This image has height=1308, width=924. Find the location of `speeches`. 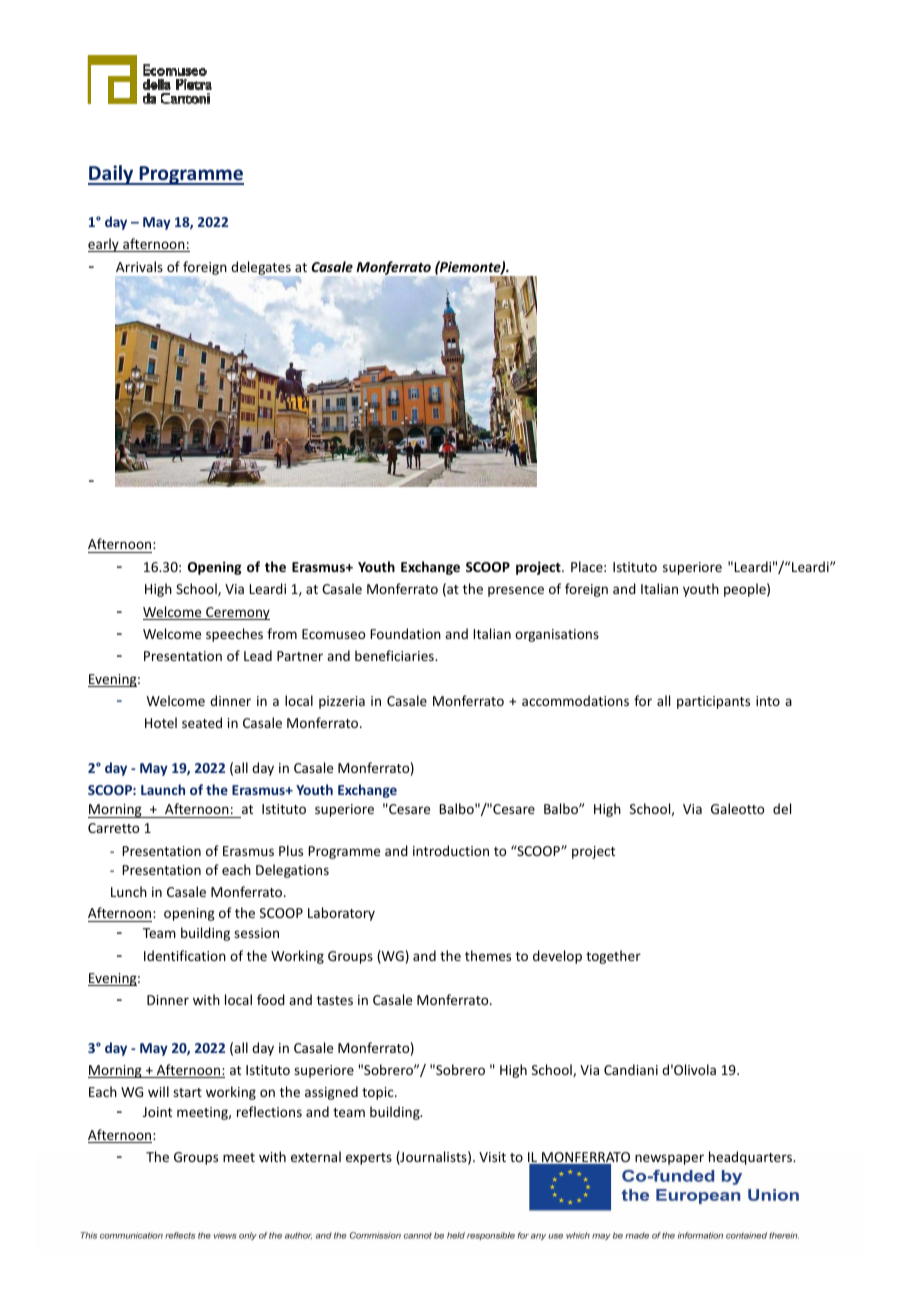

speeches is located at coordinates (234, 635).
